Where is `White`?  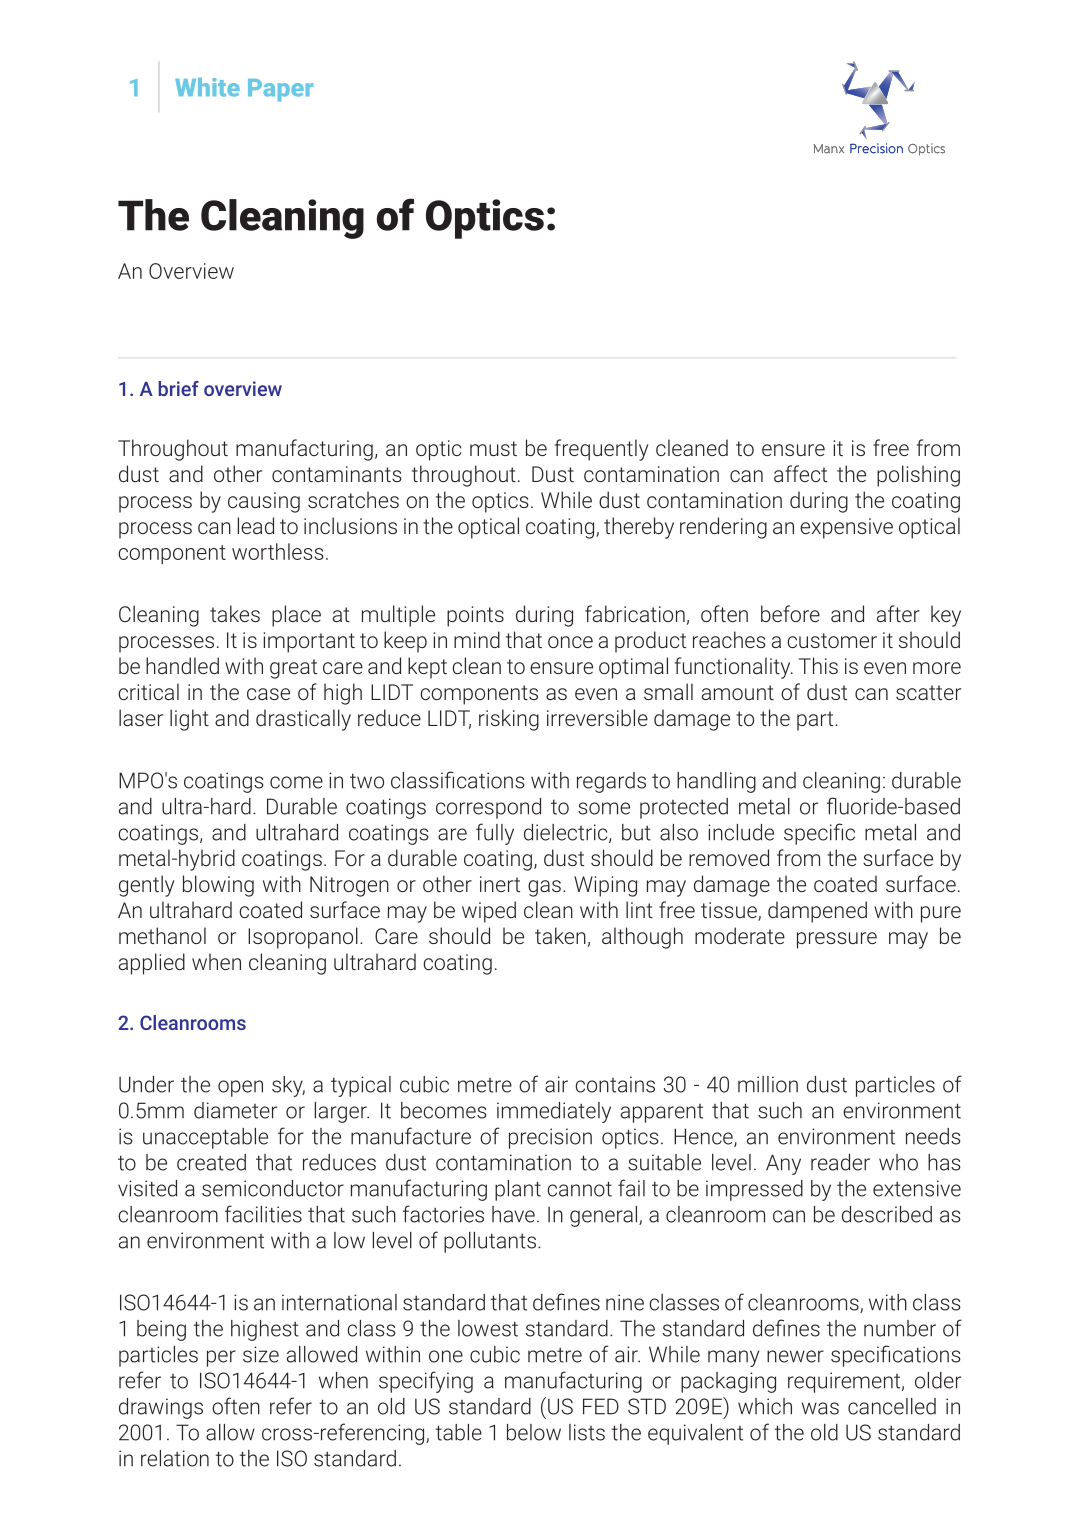 White is located at coordinates (207, 87).
